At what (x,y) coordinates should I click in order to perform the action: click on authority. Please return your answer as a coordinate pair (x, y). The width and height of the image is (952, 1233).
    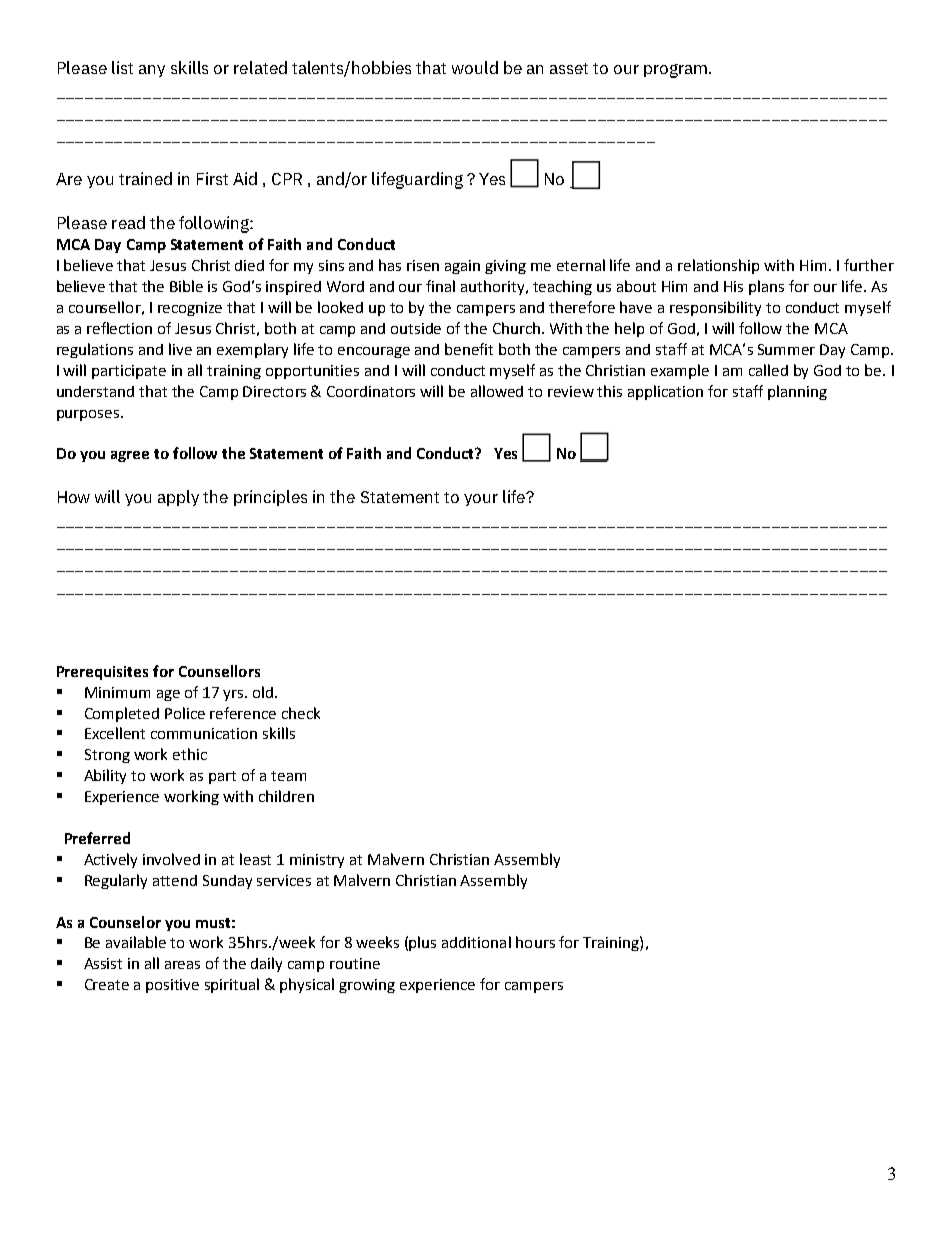
    Looking at the image, I should click on (494, 287).
